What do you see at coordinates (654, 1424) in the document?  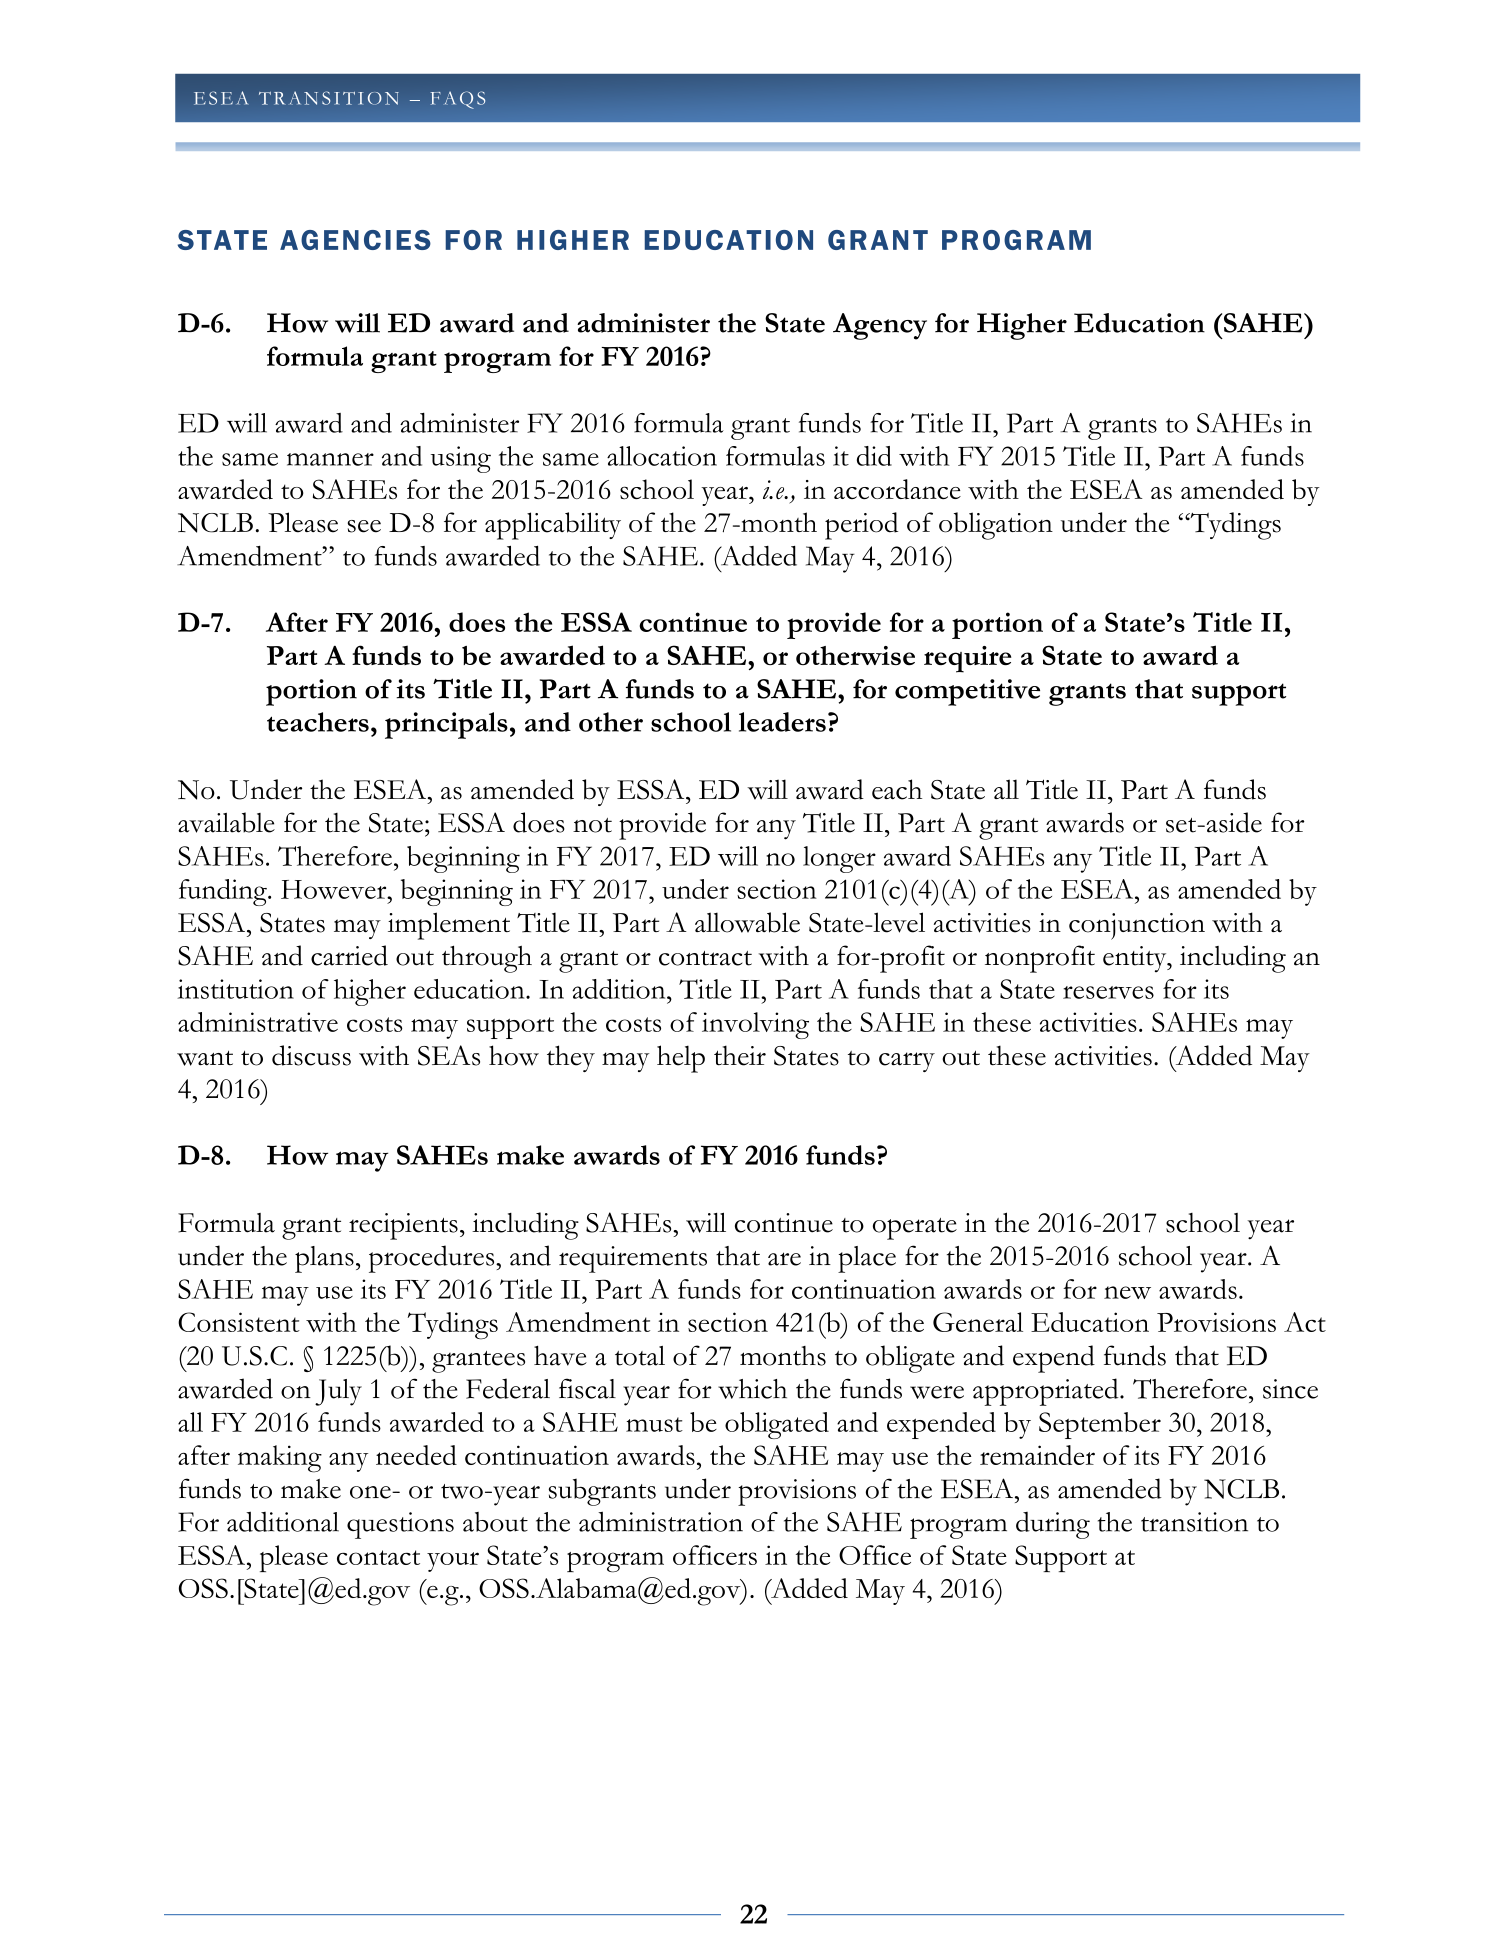 I see `must` at bounding box center [654, 1424].
